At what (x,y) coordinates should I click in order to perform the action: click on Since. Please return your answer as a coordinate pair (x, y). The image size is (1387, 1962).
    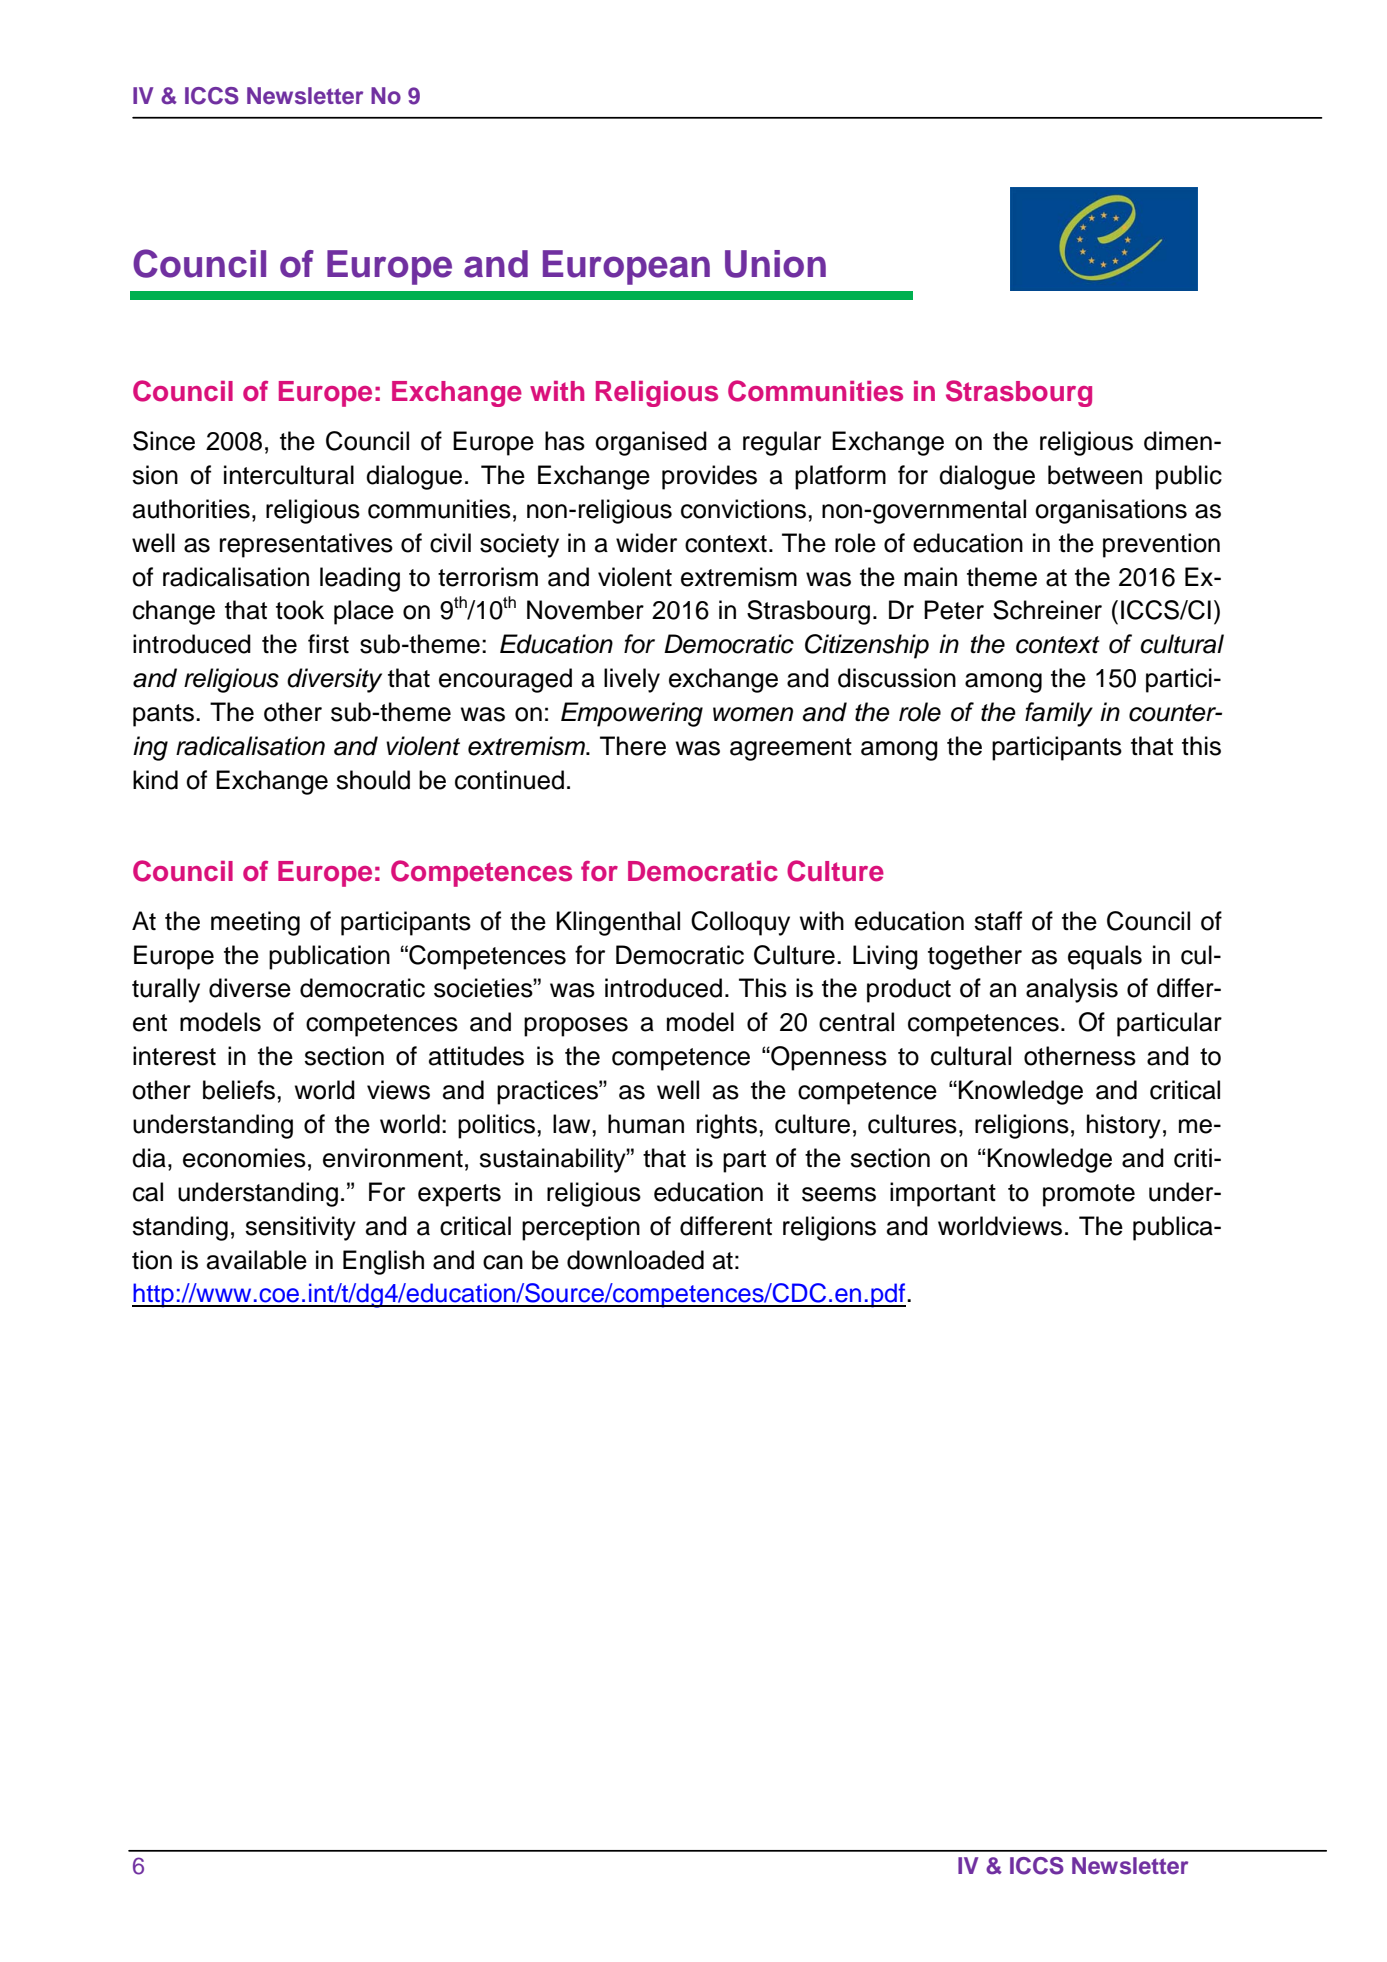
    Looking at the image, I should click on (164, 441).
